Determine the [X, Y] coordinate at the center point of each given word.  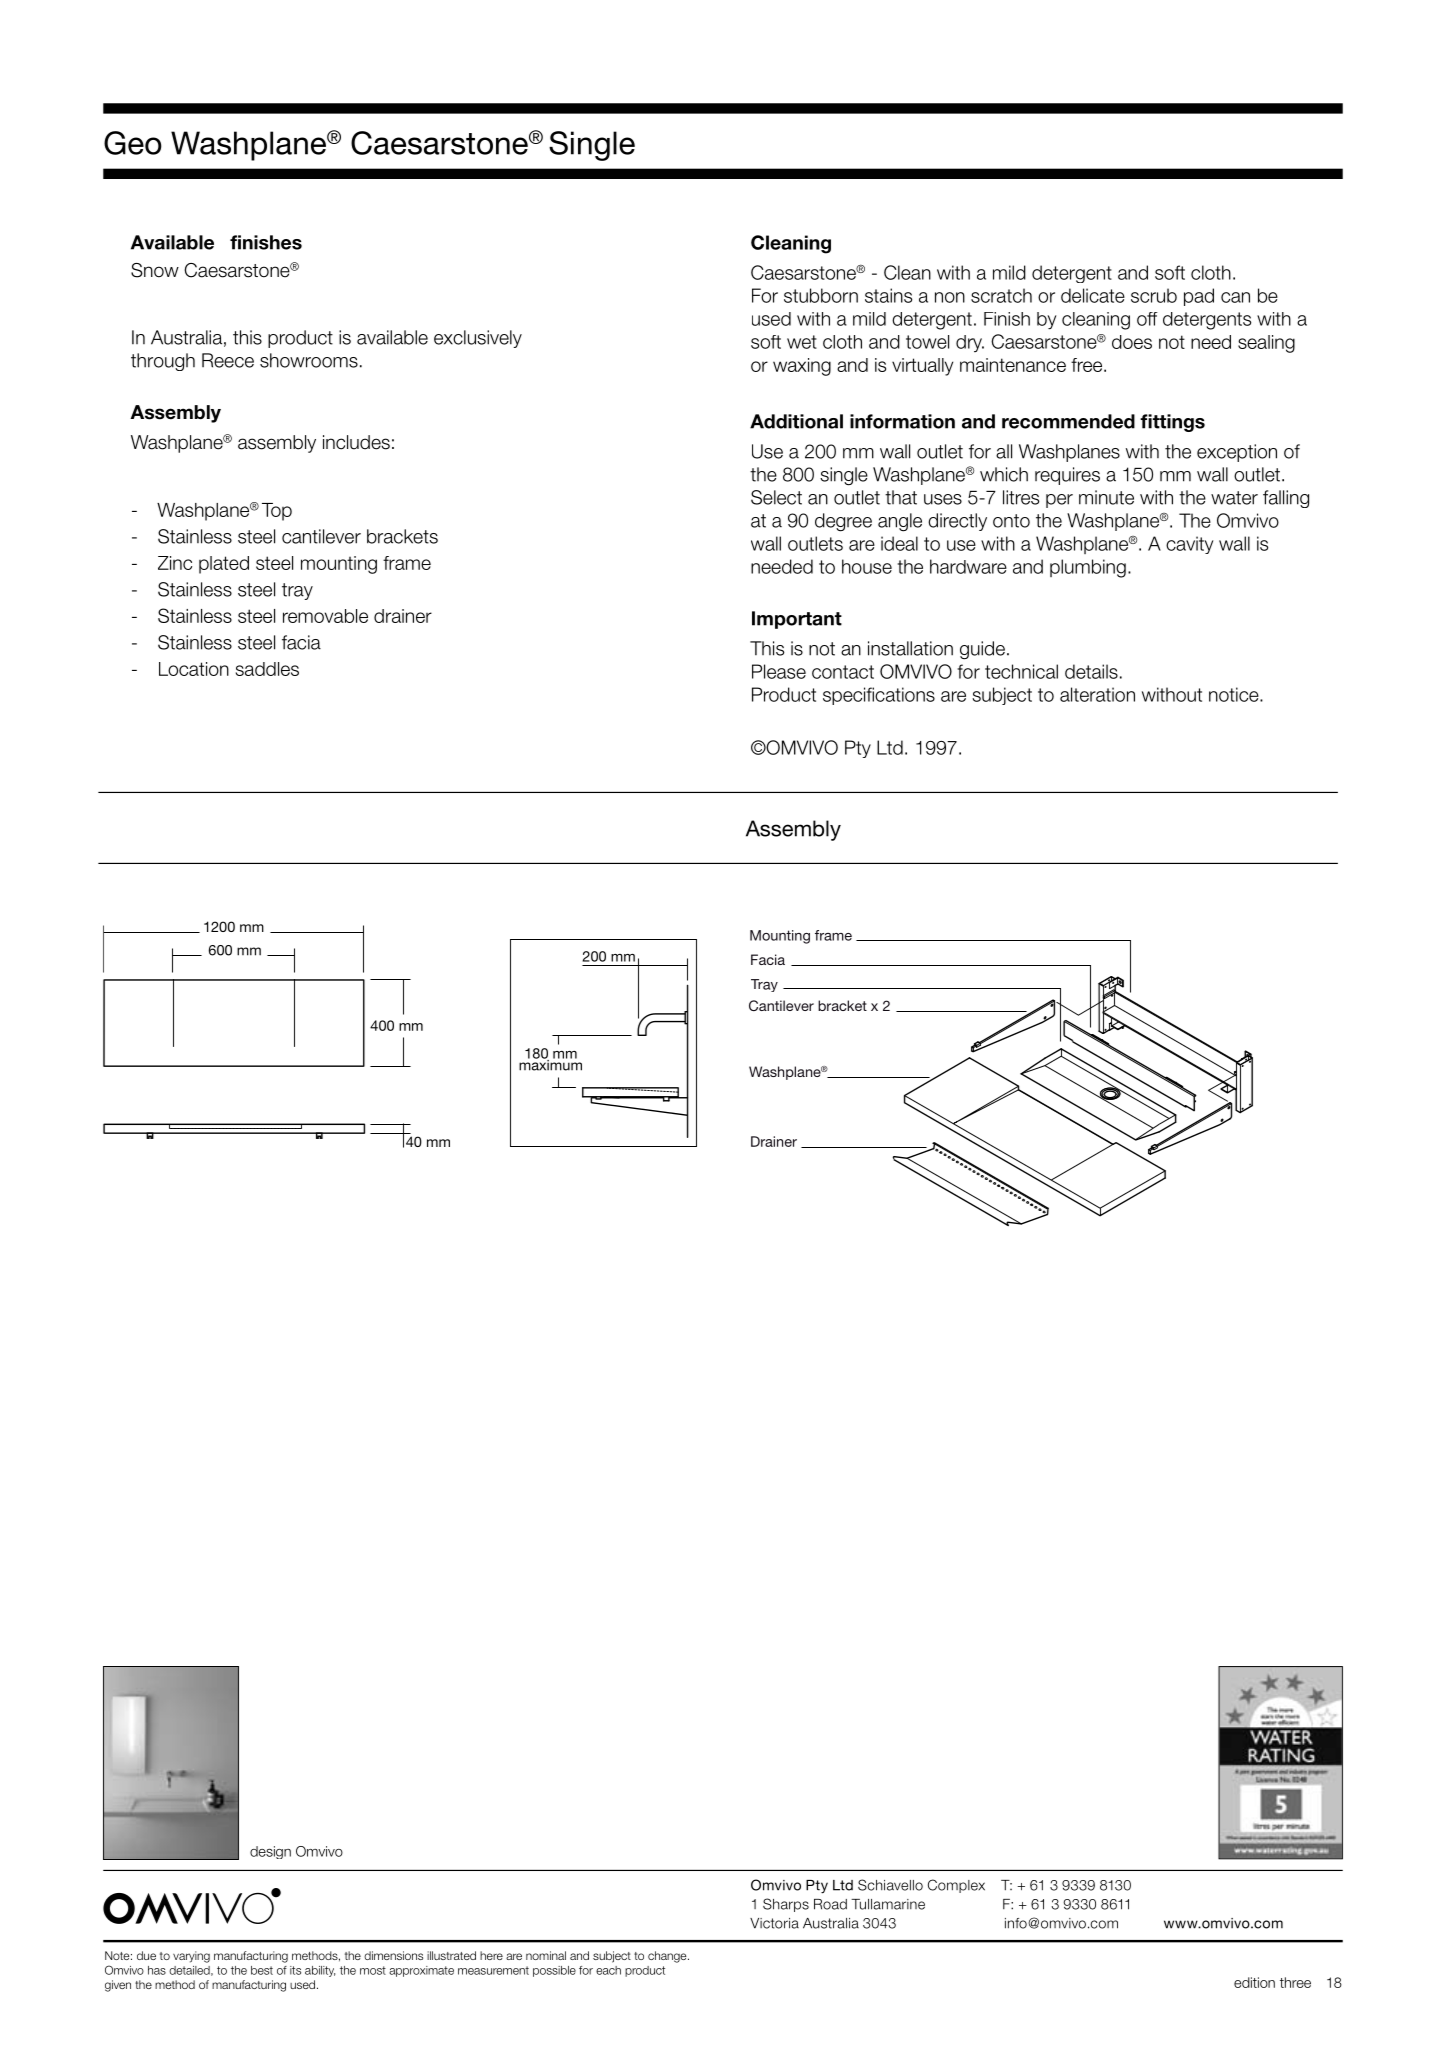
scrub [1154, 295]
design [270, 1852]
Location [194, 669]
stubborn [821, 295]
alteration [1097, 694]
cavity [1189, 545]
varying [191, 1957]
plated [224, 565]
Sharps [786, 1905]
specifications [879, 696]
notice [1235, 694]
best [262, 1970]
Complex [956, 1886]
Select [776, 497]
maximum [550, 1064]
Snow [155, 270]
